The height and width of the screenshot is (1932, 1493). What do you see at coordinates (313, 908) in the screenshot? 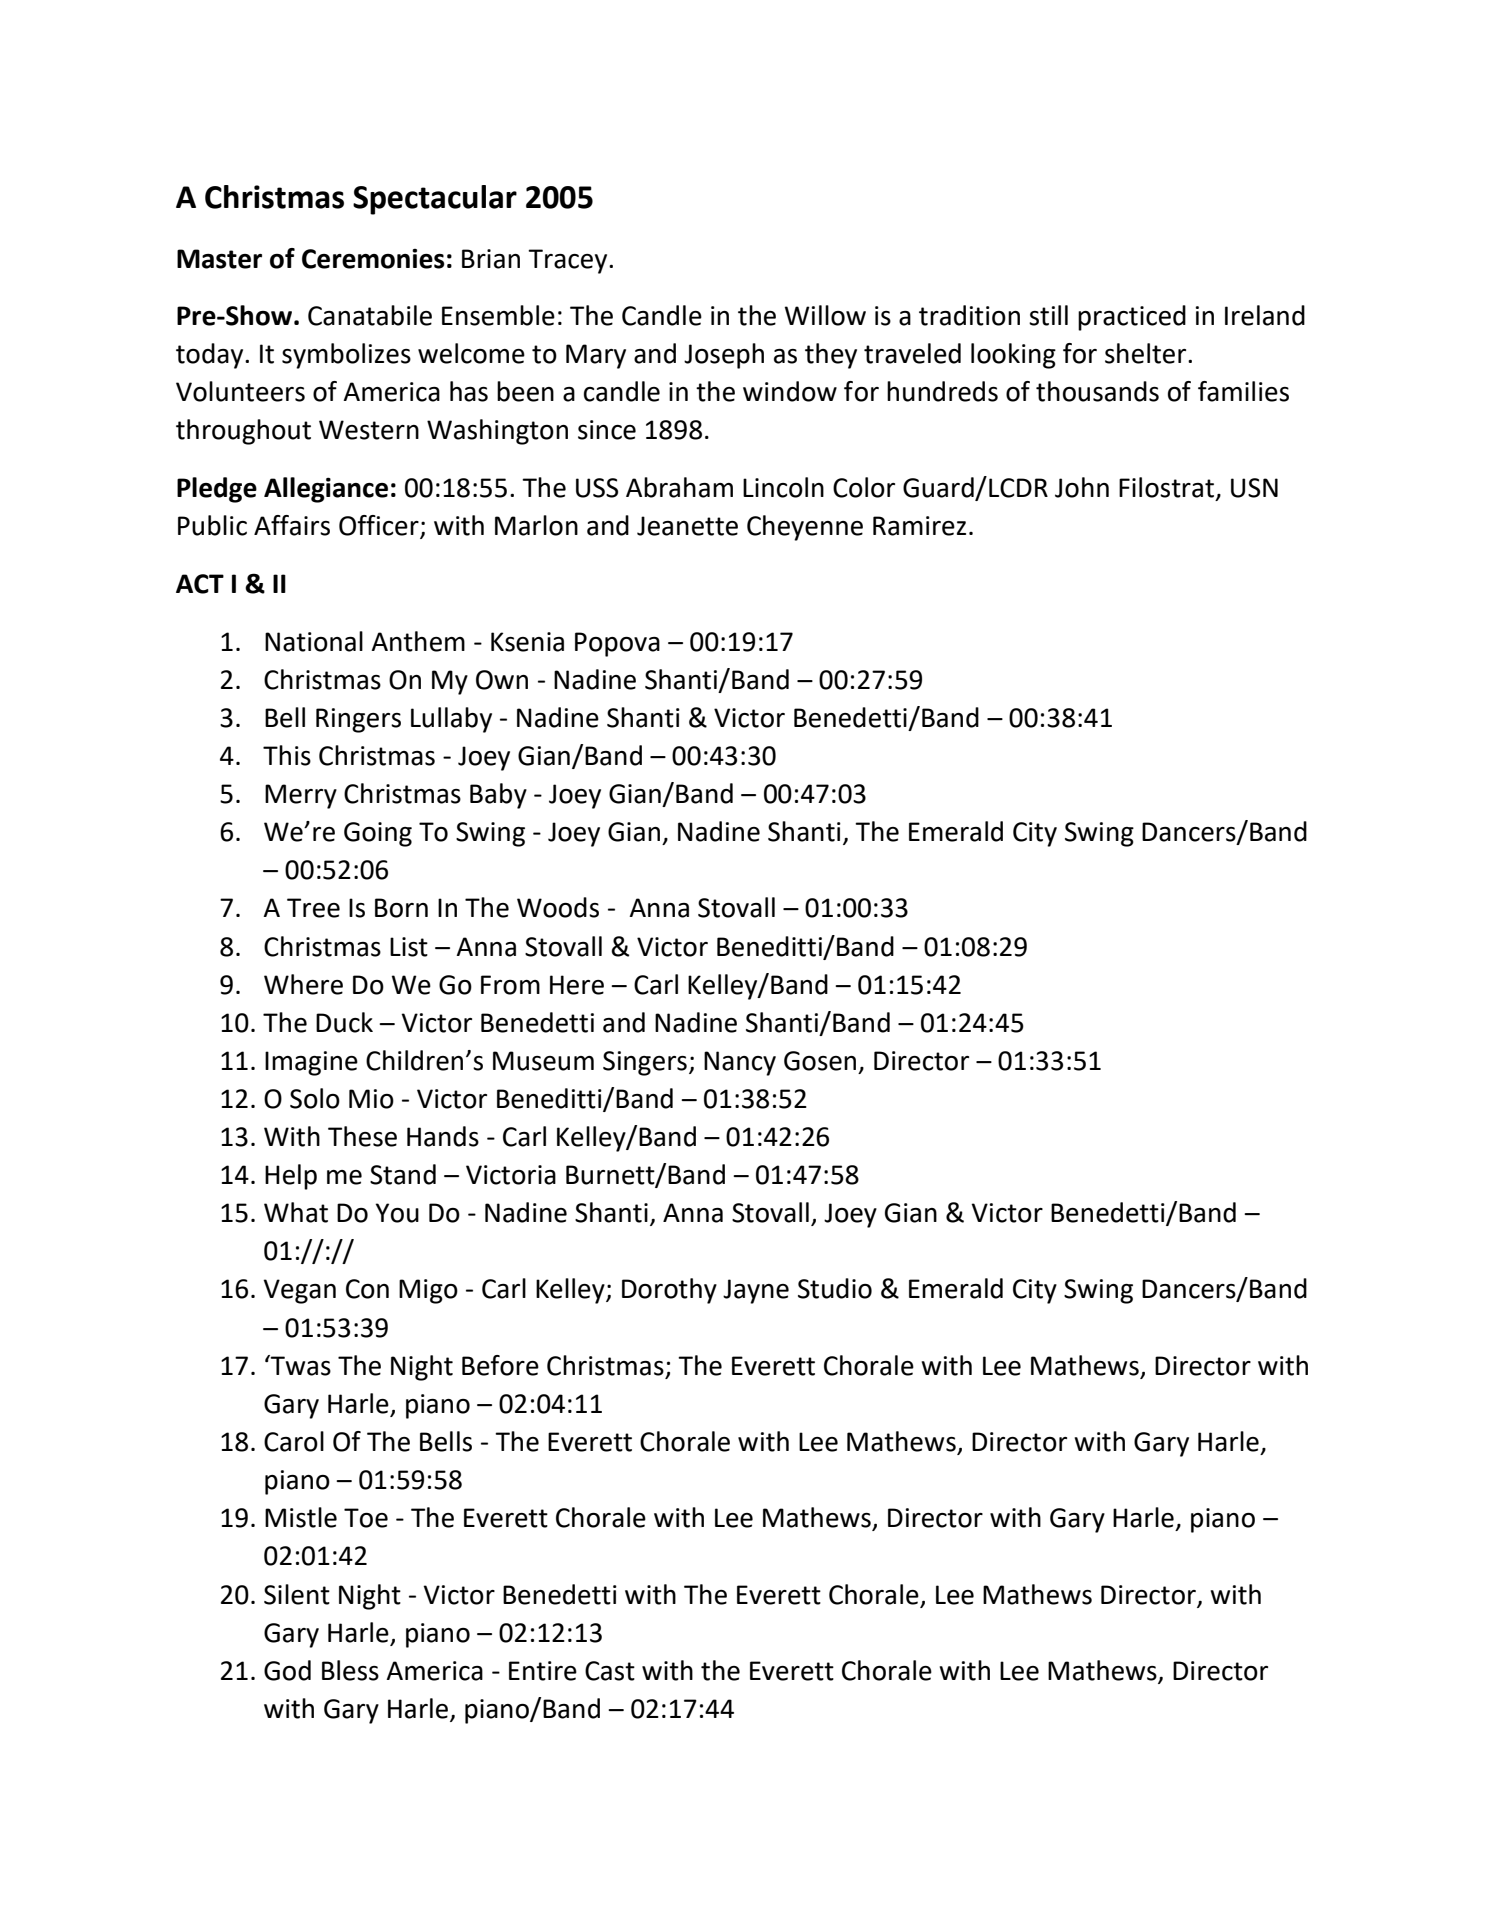
I see `Tree` at bounding box center [313, 908].
